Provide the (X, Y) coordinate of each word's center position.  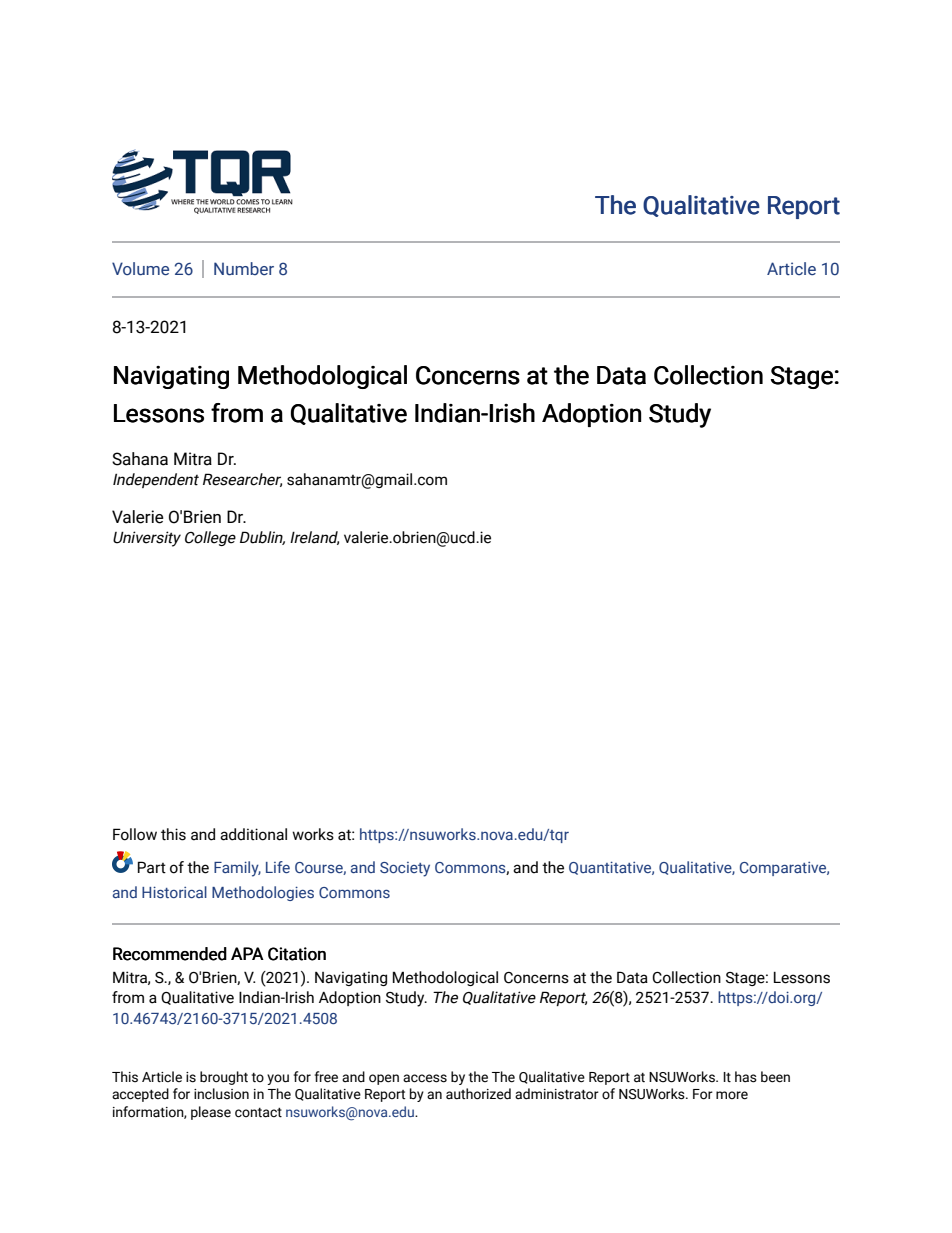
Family (237, 869)
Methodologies (263, 893)
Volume (140, 269)
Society (405, 869)
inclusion (221, 1094)
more (732, 1095)
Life (278, 867)
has (746, 1077)
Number (244, 269)
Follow (135, 834)
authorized (478, 1094)
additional (253, 834)
